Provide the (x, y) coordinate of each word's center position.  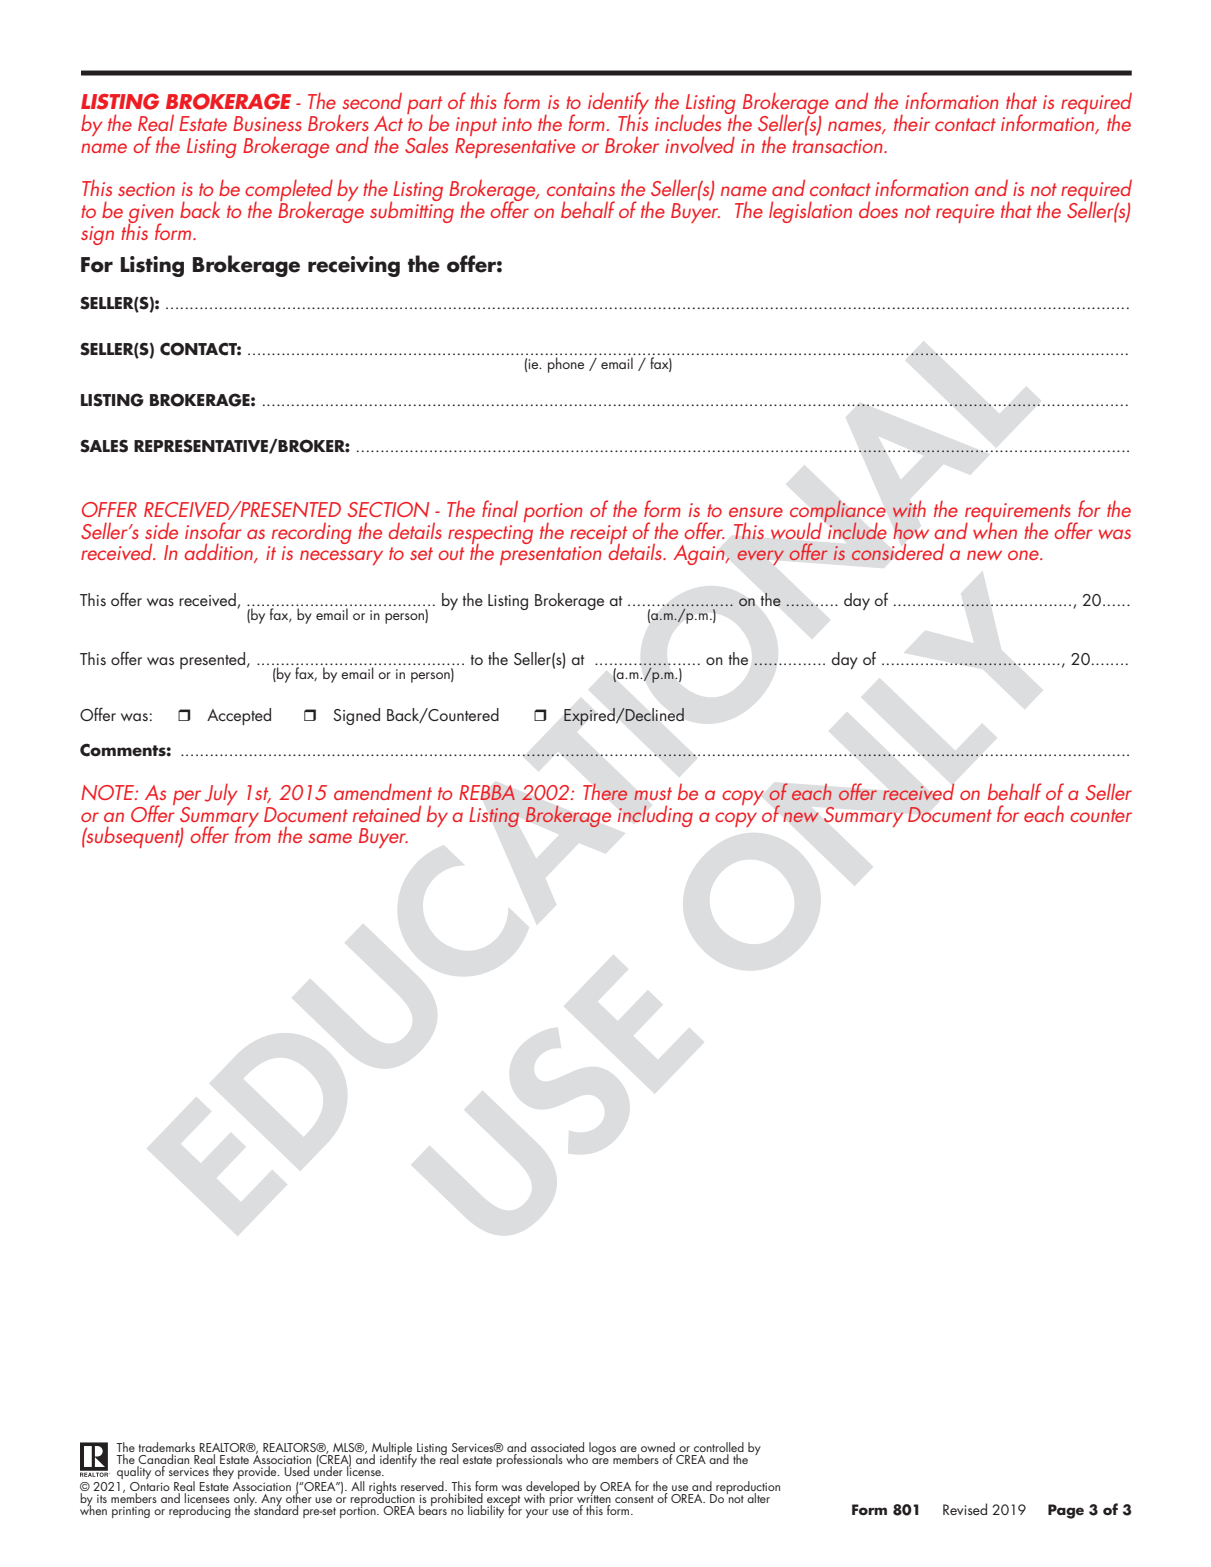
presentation (551, 555)
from (253, 833)
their (912, 123)
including (655, 816)
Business (267, 123)
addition (219, 553)
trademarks (166, 1448)
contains (581, 189)
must (653, 793)
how (911, 531)
